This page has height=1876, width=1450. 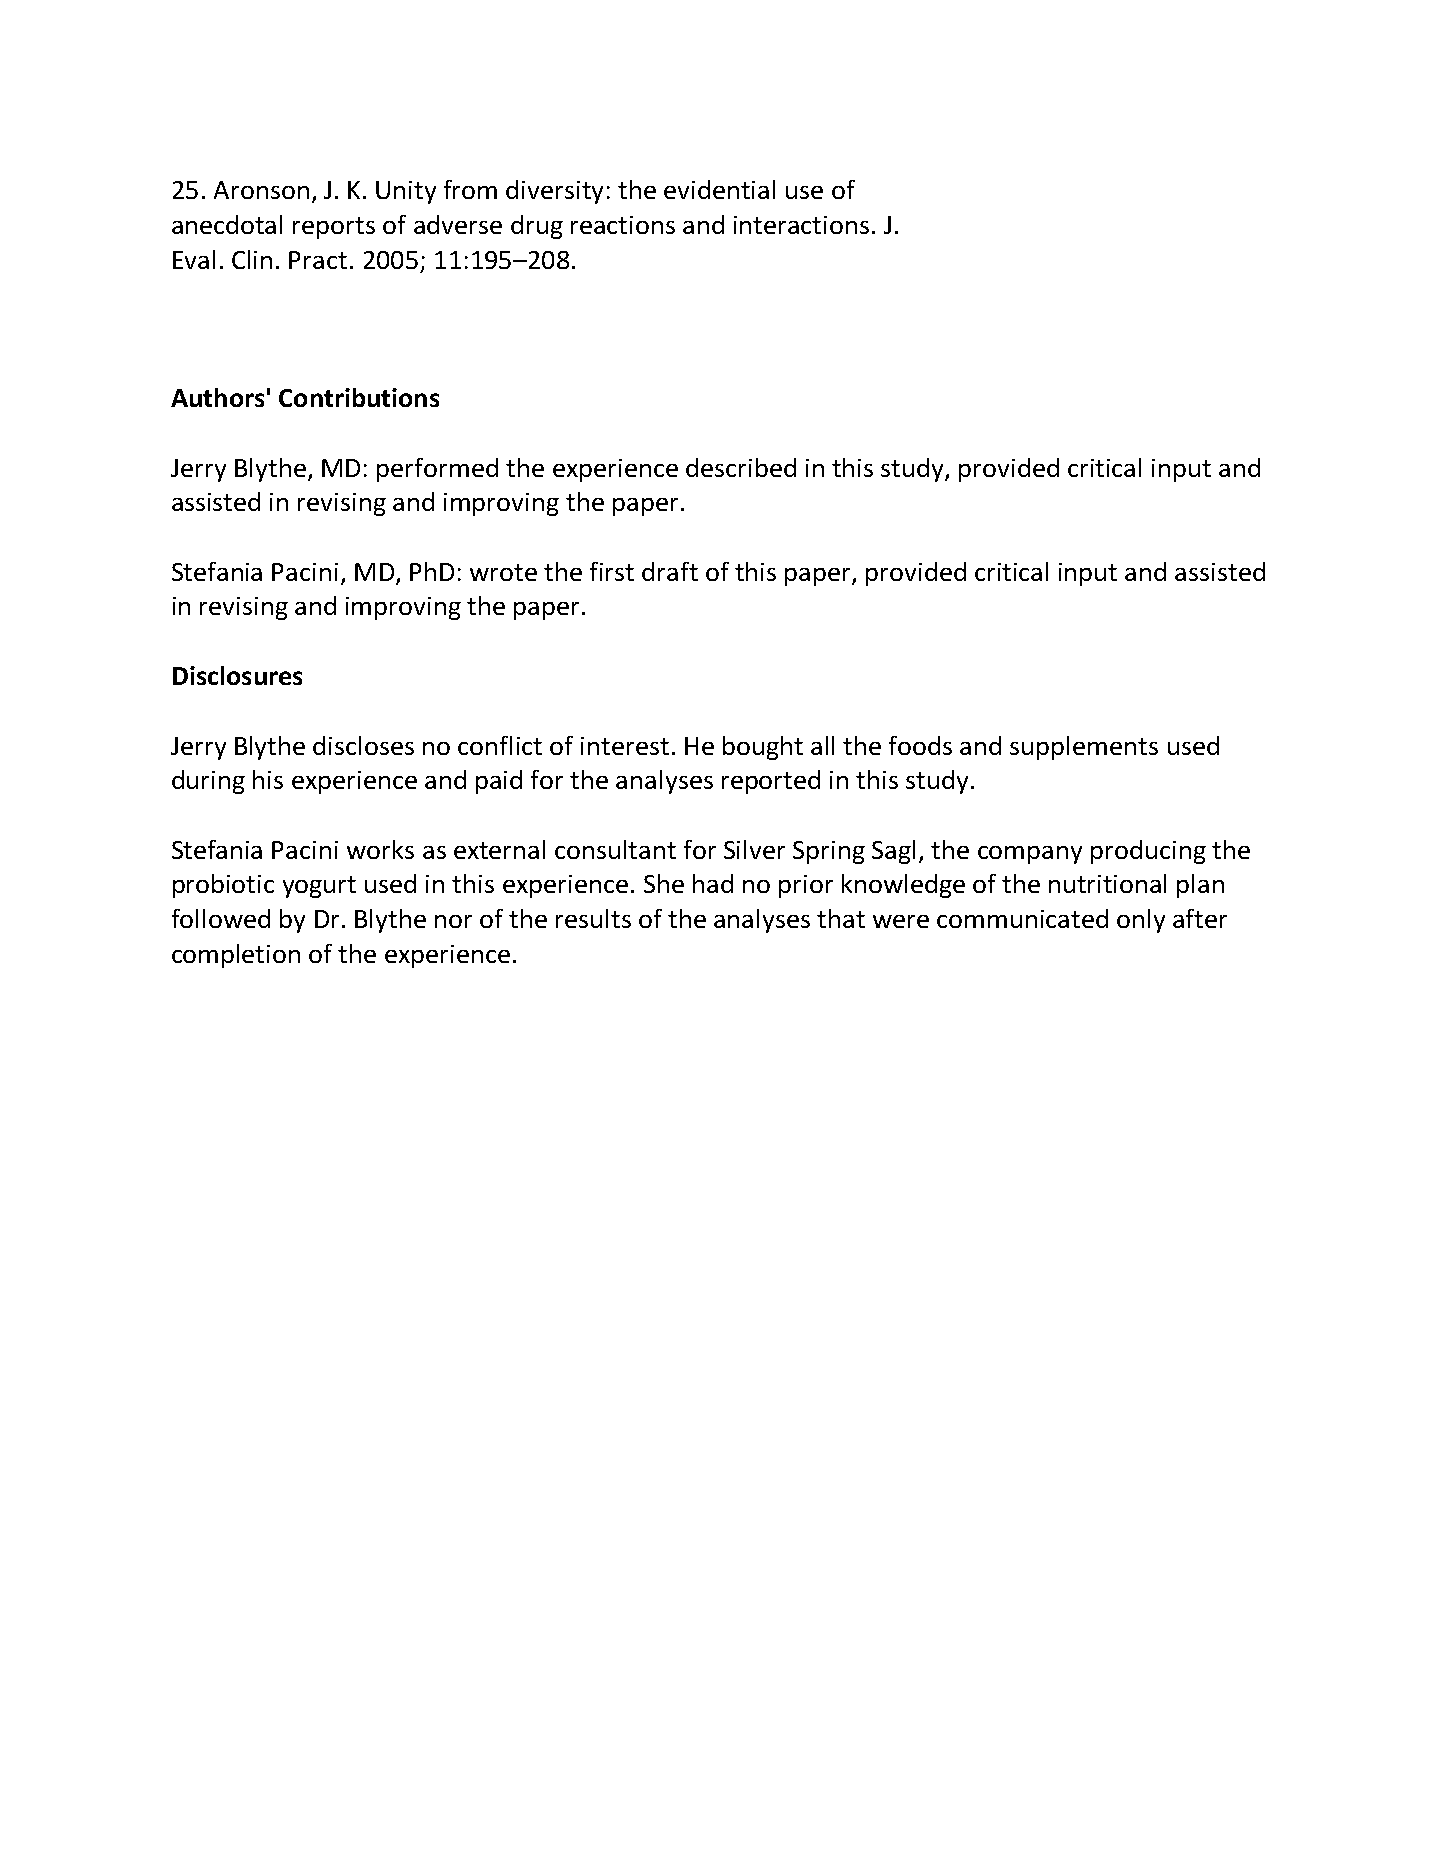 I want to click on reports, so click(x=334, y=228).
